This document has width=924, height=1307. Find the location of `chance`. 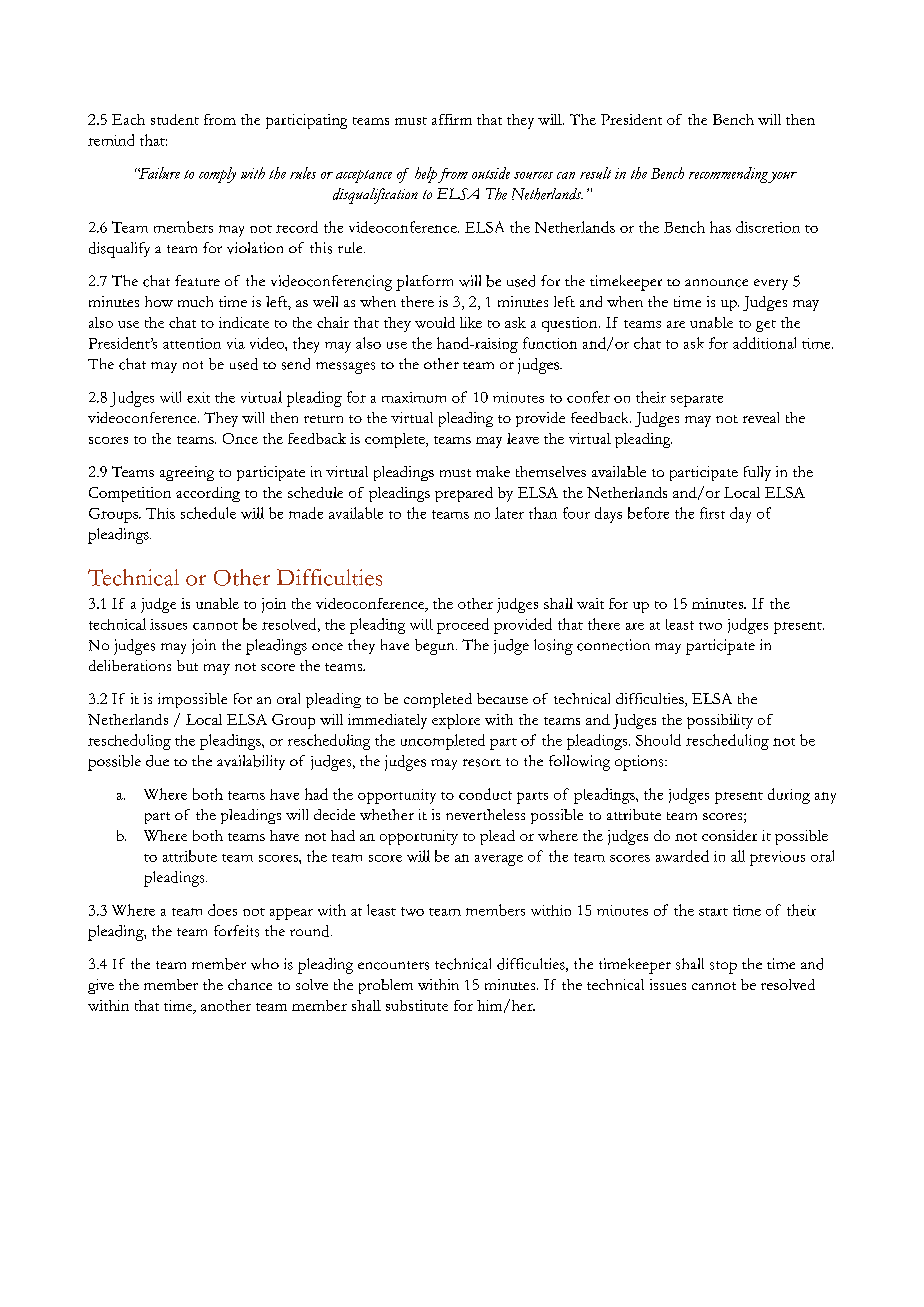

chance is located at coordinates (250, 984).
